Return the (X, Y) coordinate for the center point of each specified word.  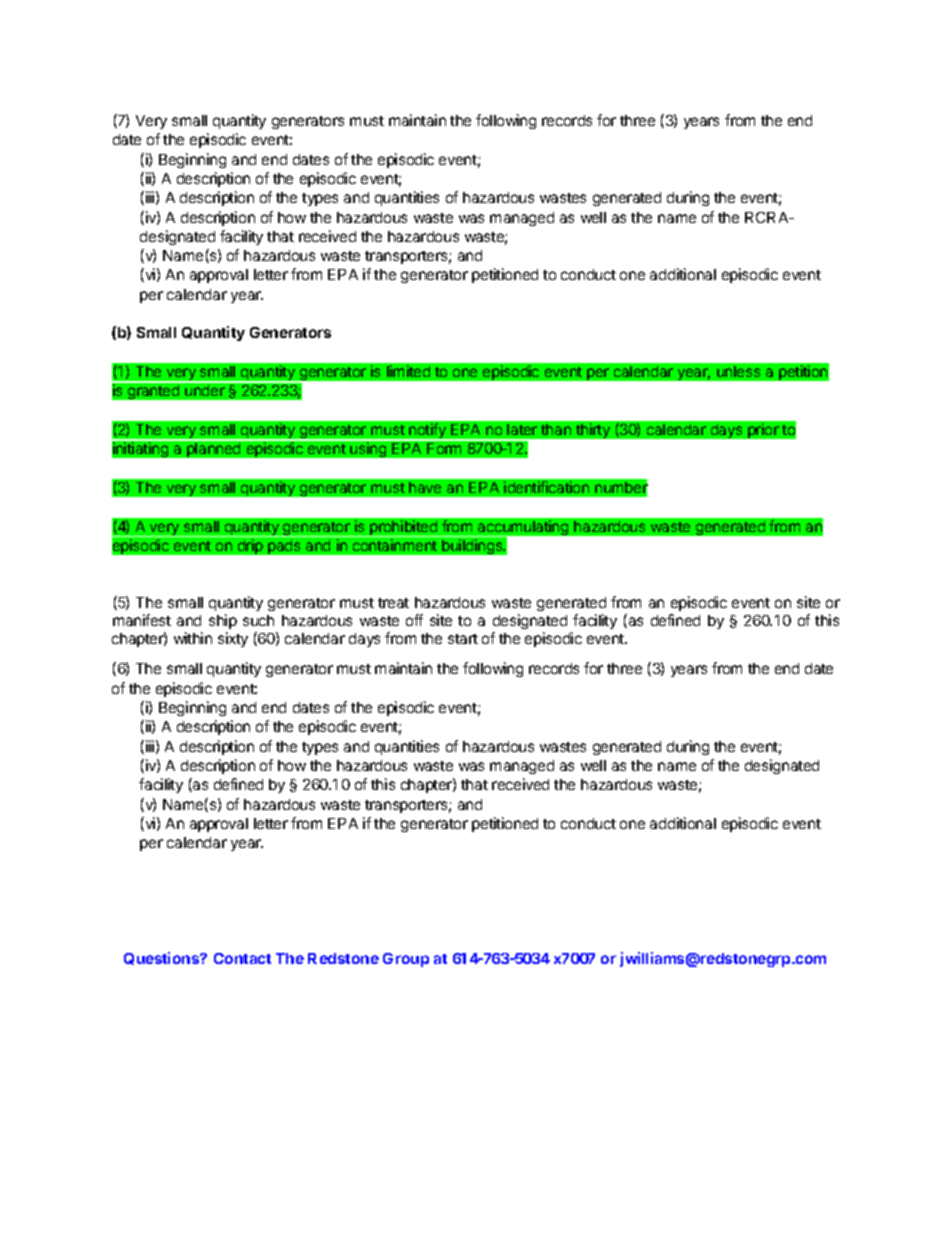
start (463, 639)
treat (393, 603)
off (414, 620)
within (193, 638)
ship (223, 621)
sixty (233, 639)
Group (406, 960)
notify (427, 432)
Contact (242, 958)
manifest (142, 620)
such (258, 620)
